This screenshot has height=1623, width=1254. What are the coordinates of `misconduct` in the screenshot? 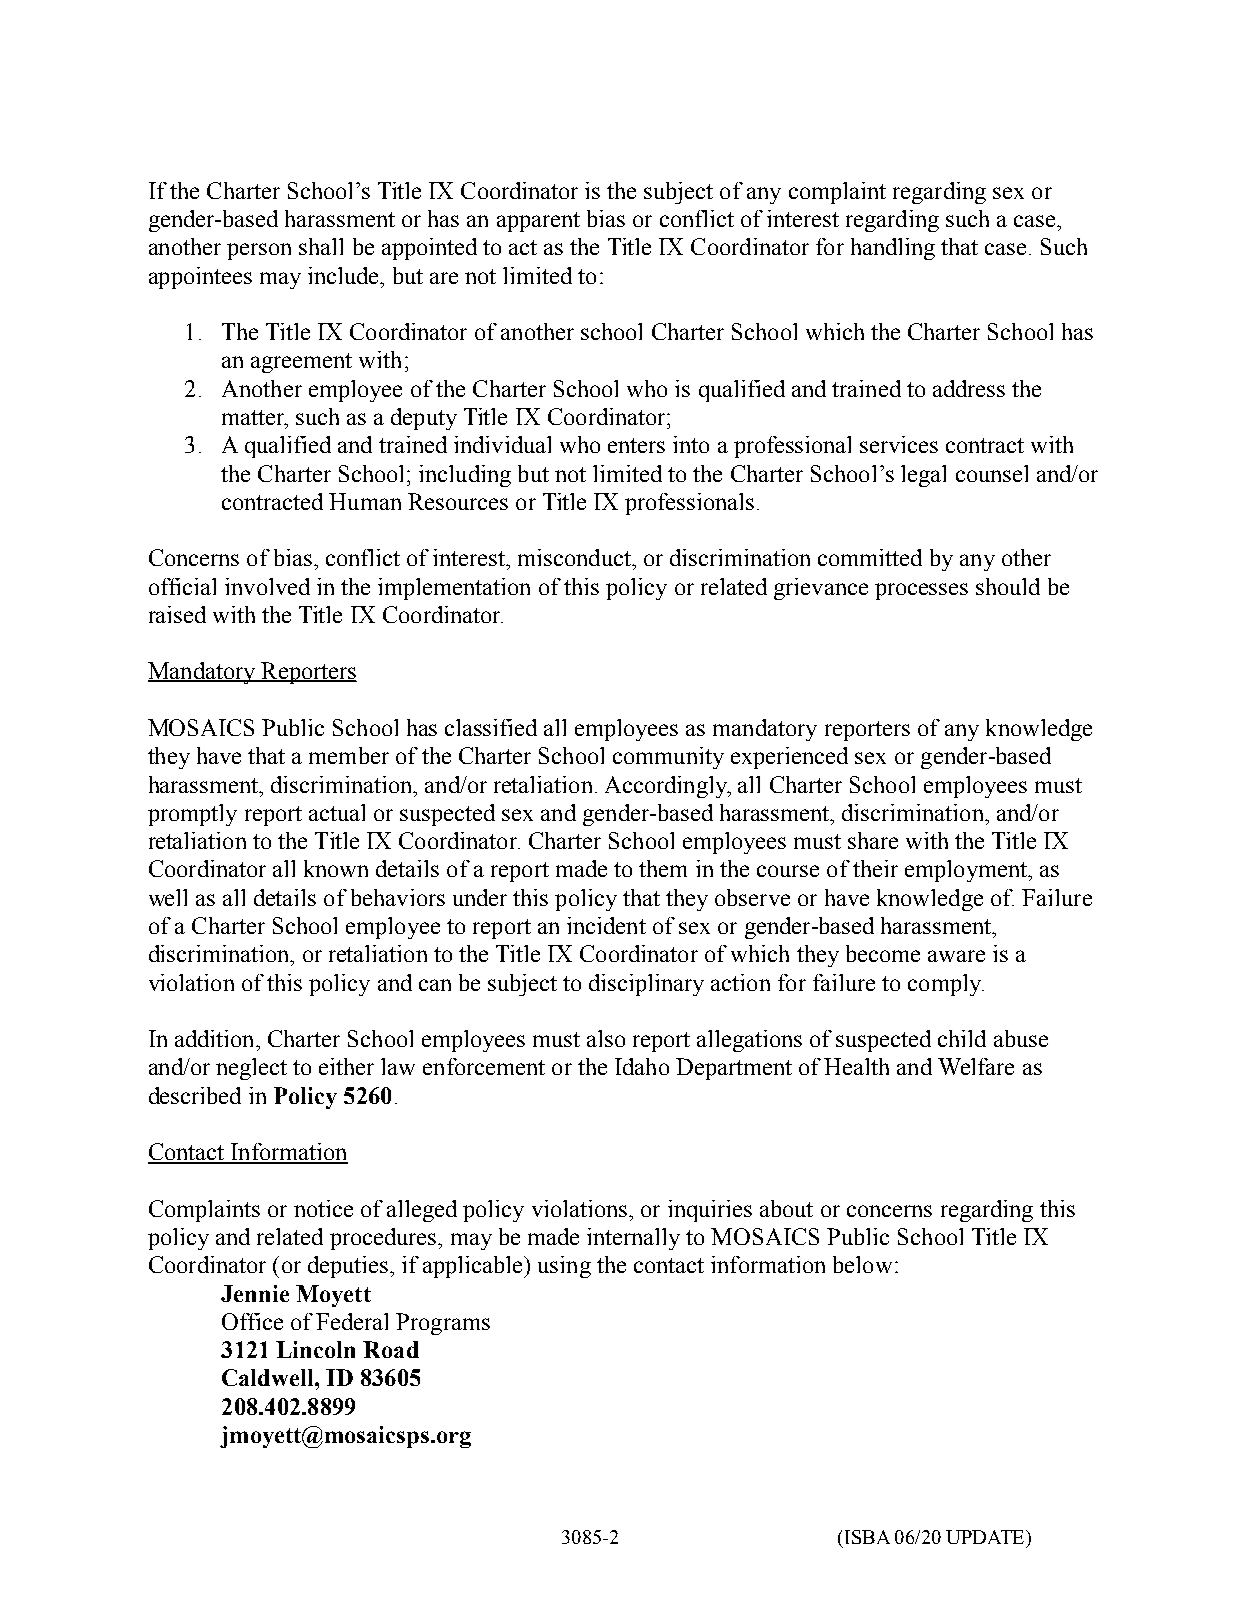 It's located at (575, 557).
